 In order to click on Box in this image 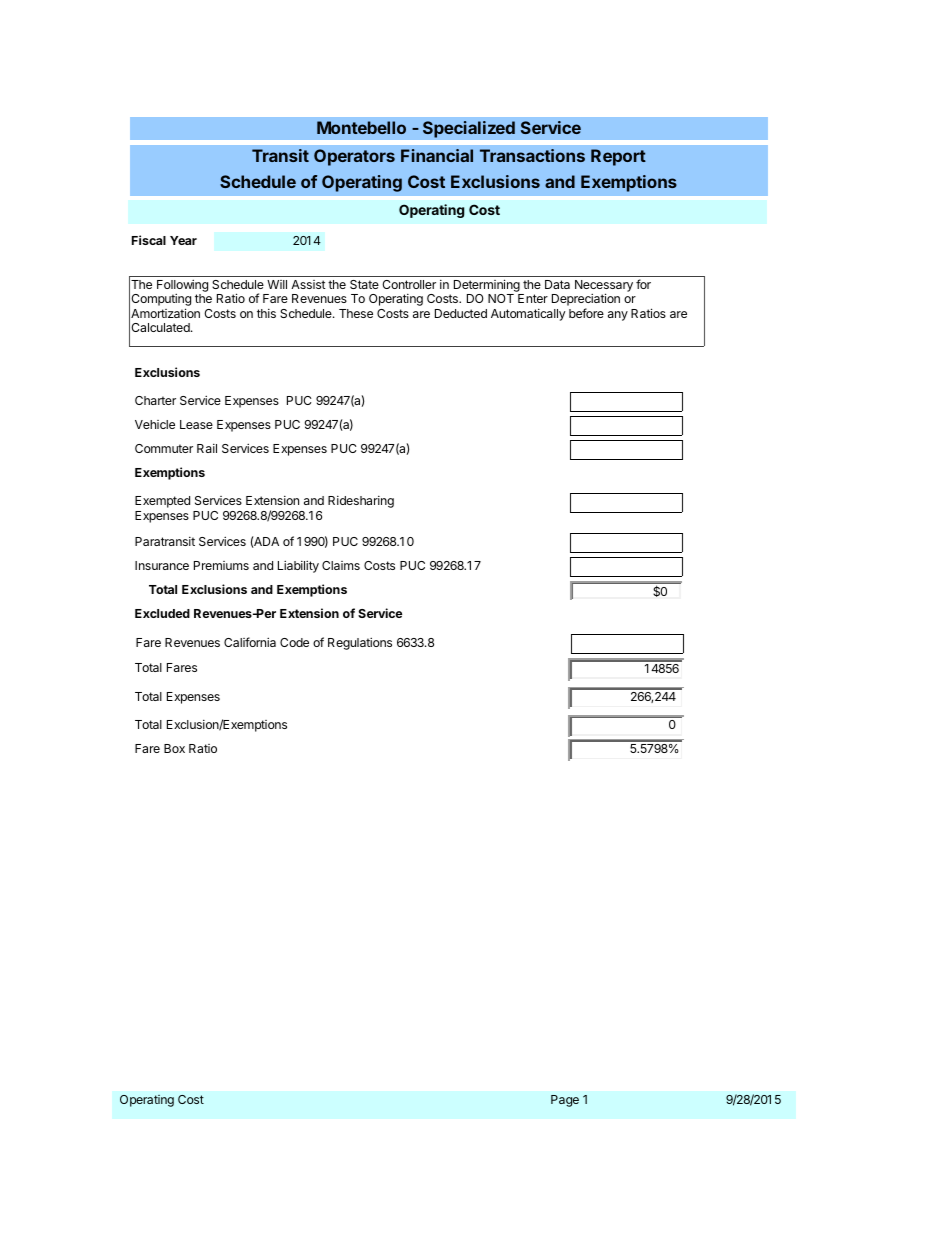, I will do `click(174, 748)`.
